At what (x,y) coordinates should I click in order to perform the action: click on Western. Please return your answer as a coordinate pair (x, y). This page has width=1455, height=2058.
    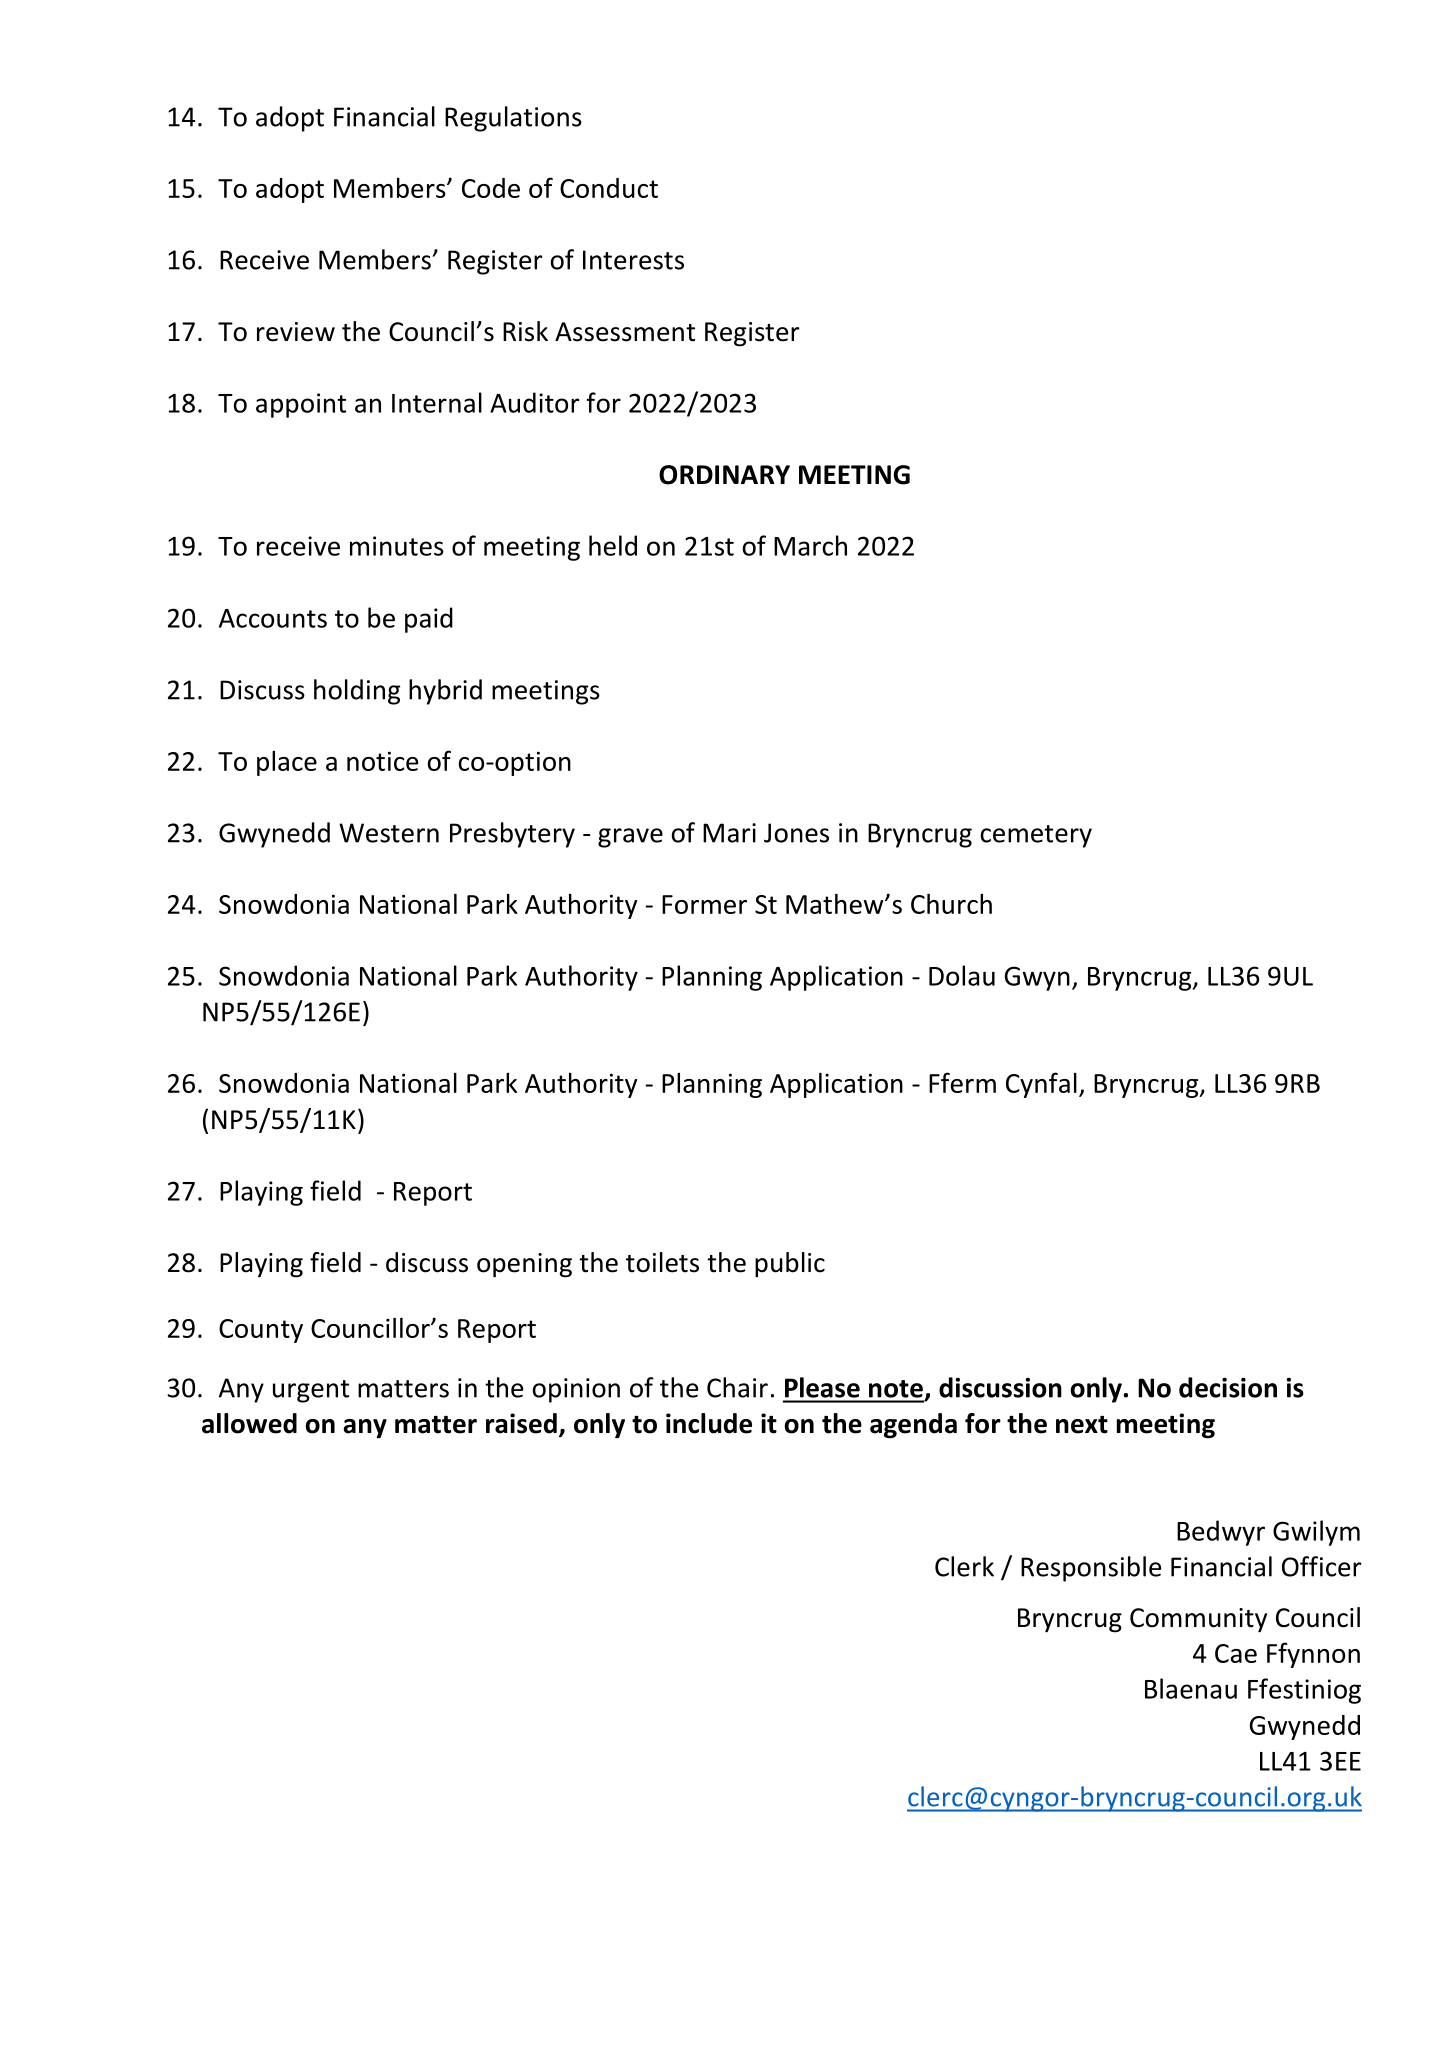
    Looking at the image, I should click on (389, 833).
